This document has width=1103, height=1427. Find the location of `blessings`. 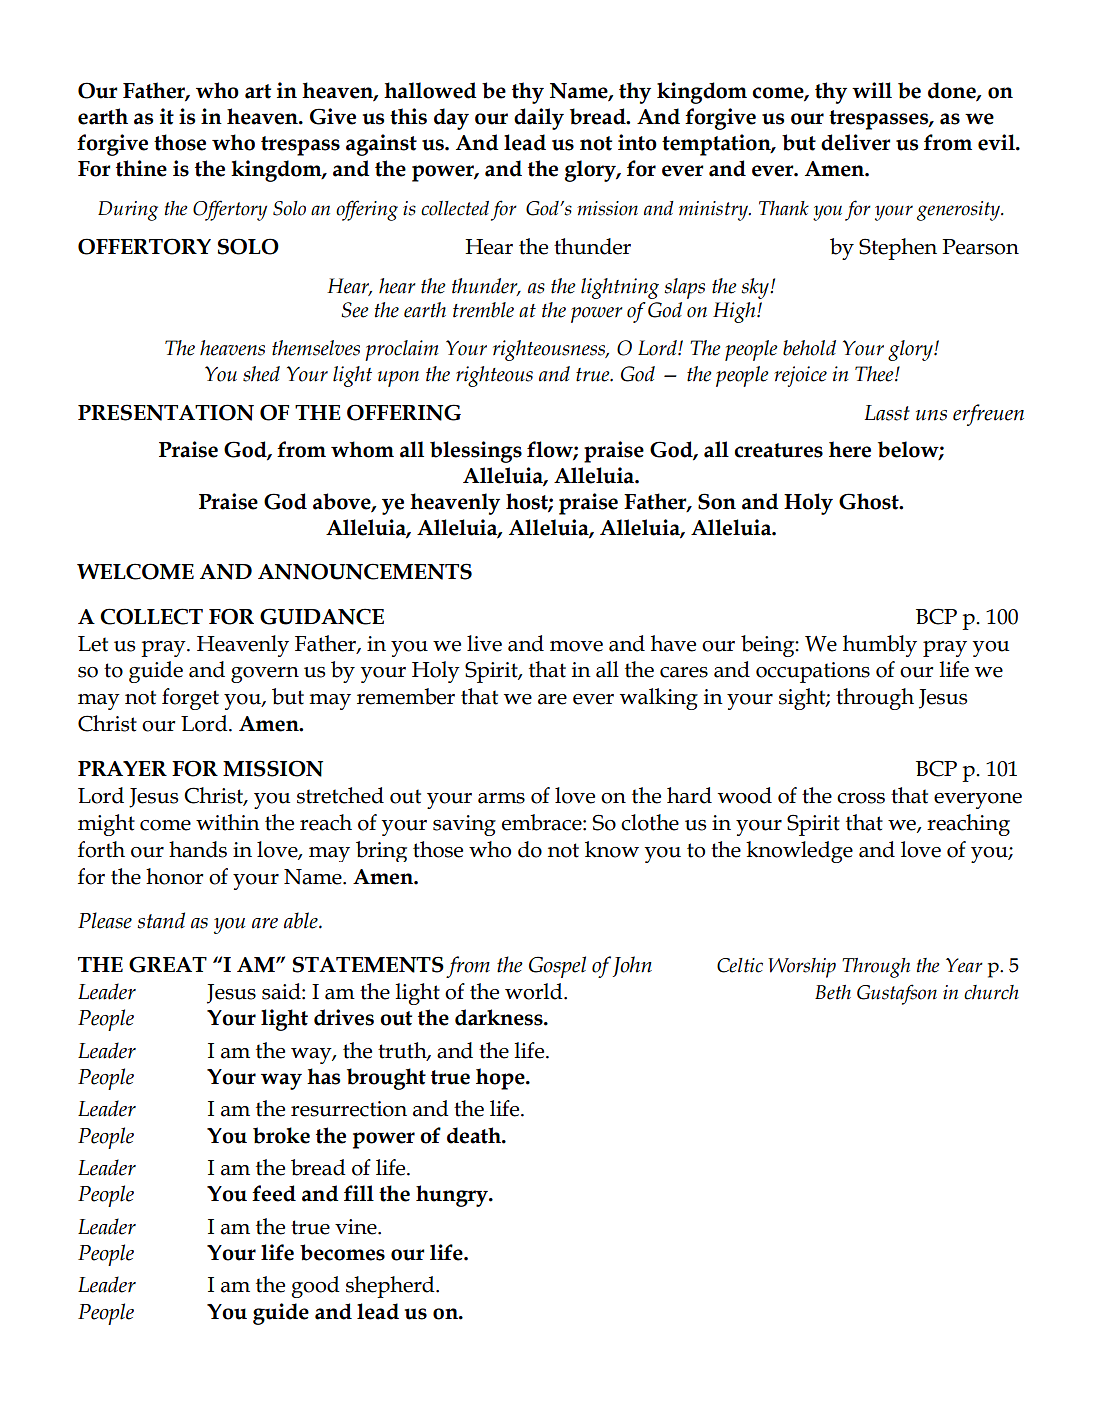

blessings is located at coordinates (476, 452).
